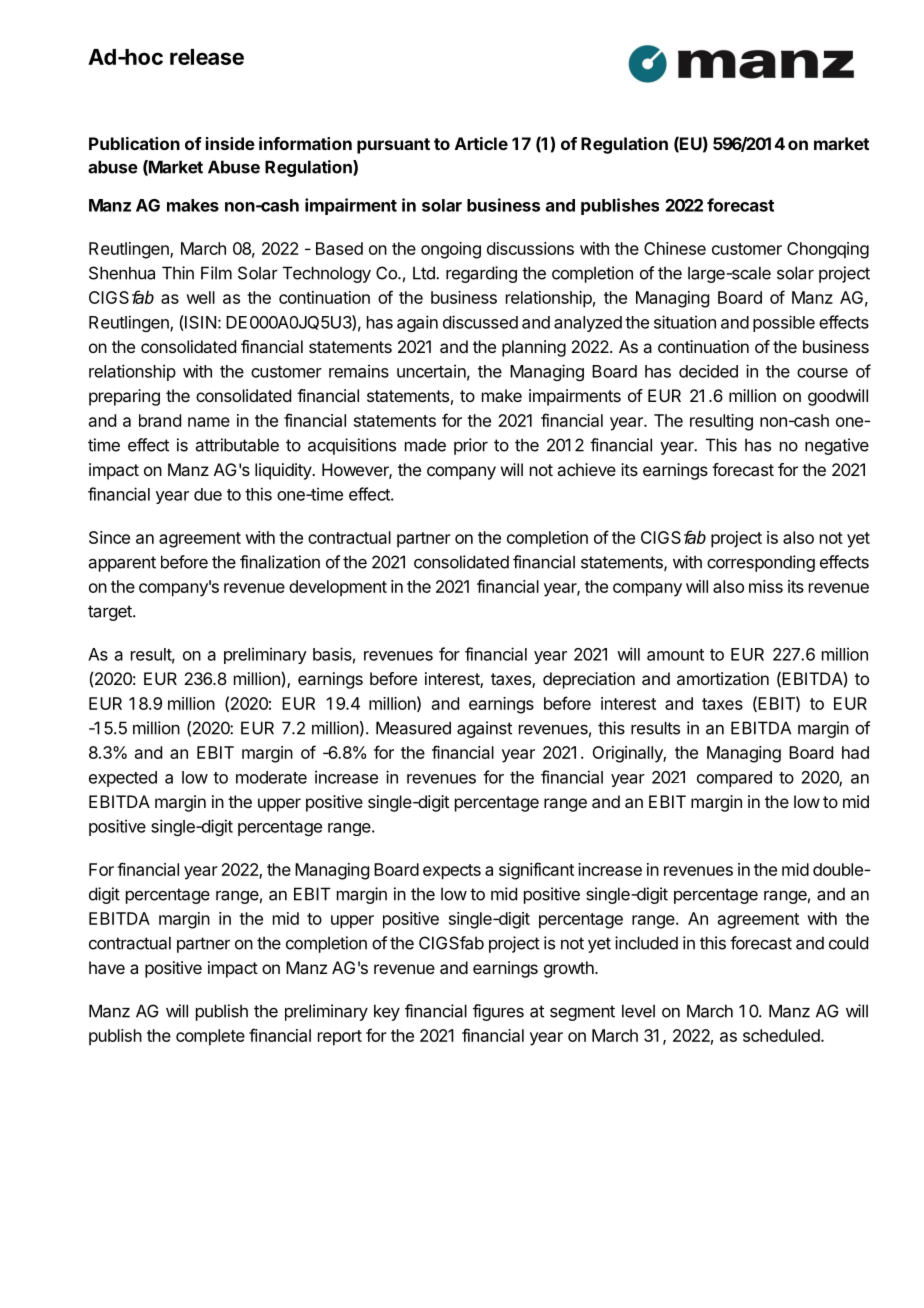  What do you see at coordinates (481, 143) in the screenshot?
I see `Article` at bounding box center [481, 143].
